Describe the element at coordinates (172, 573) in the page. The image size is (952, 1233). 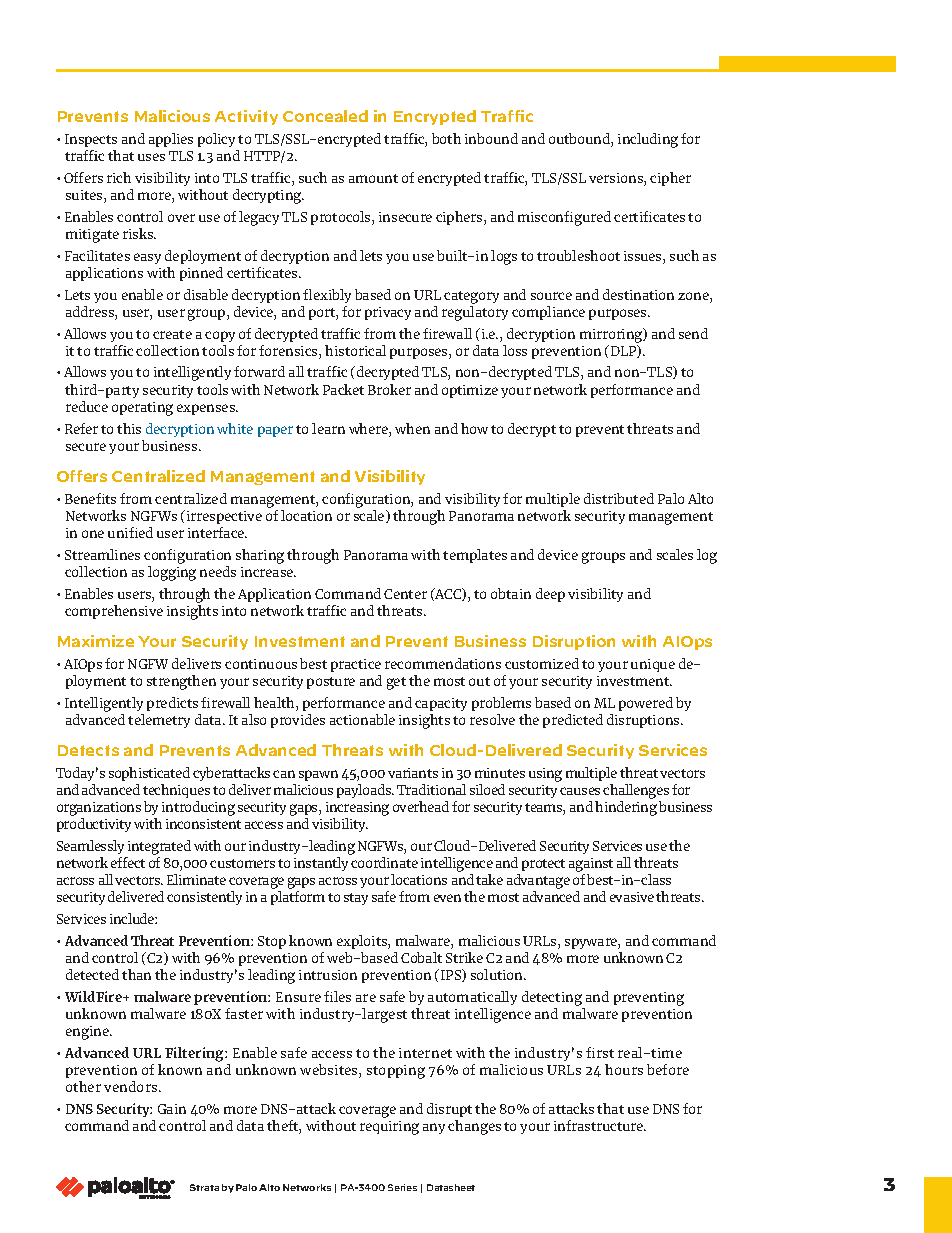
I see `logging` at that location.
